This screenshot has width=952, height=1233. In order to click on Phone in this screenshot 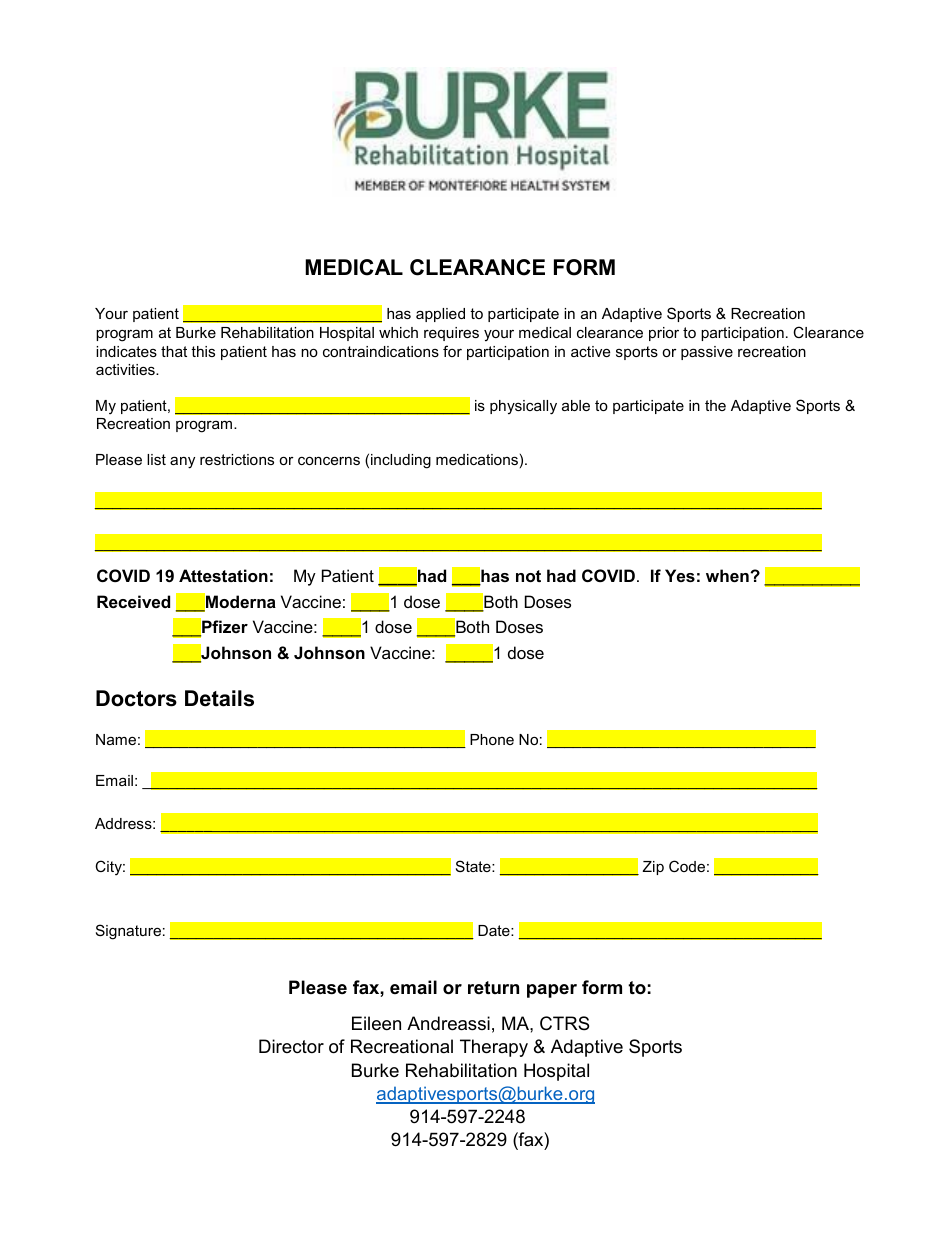, I will do `click(492, 739)`.
